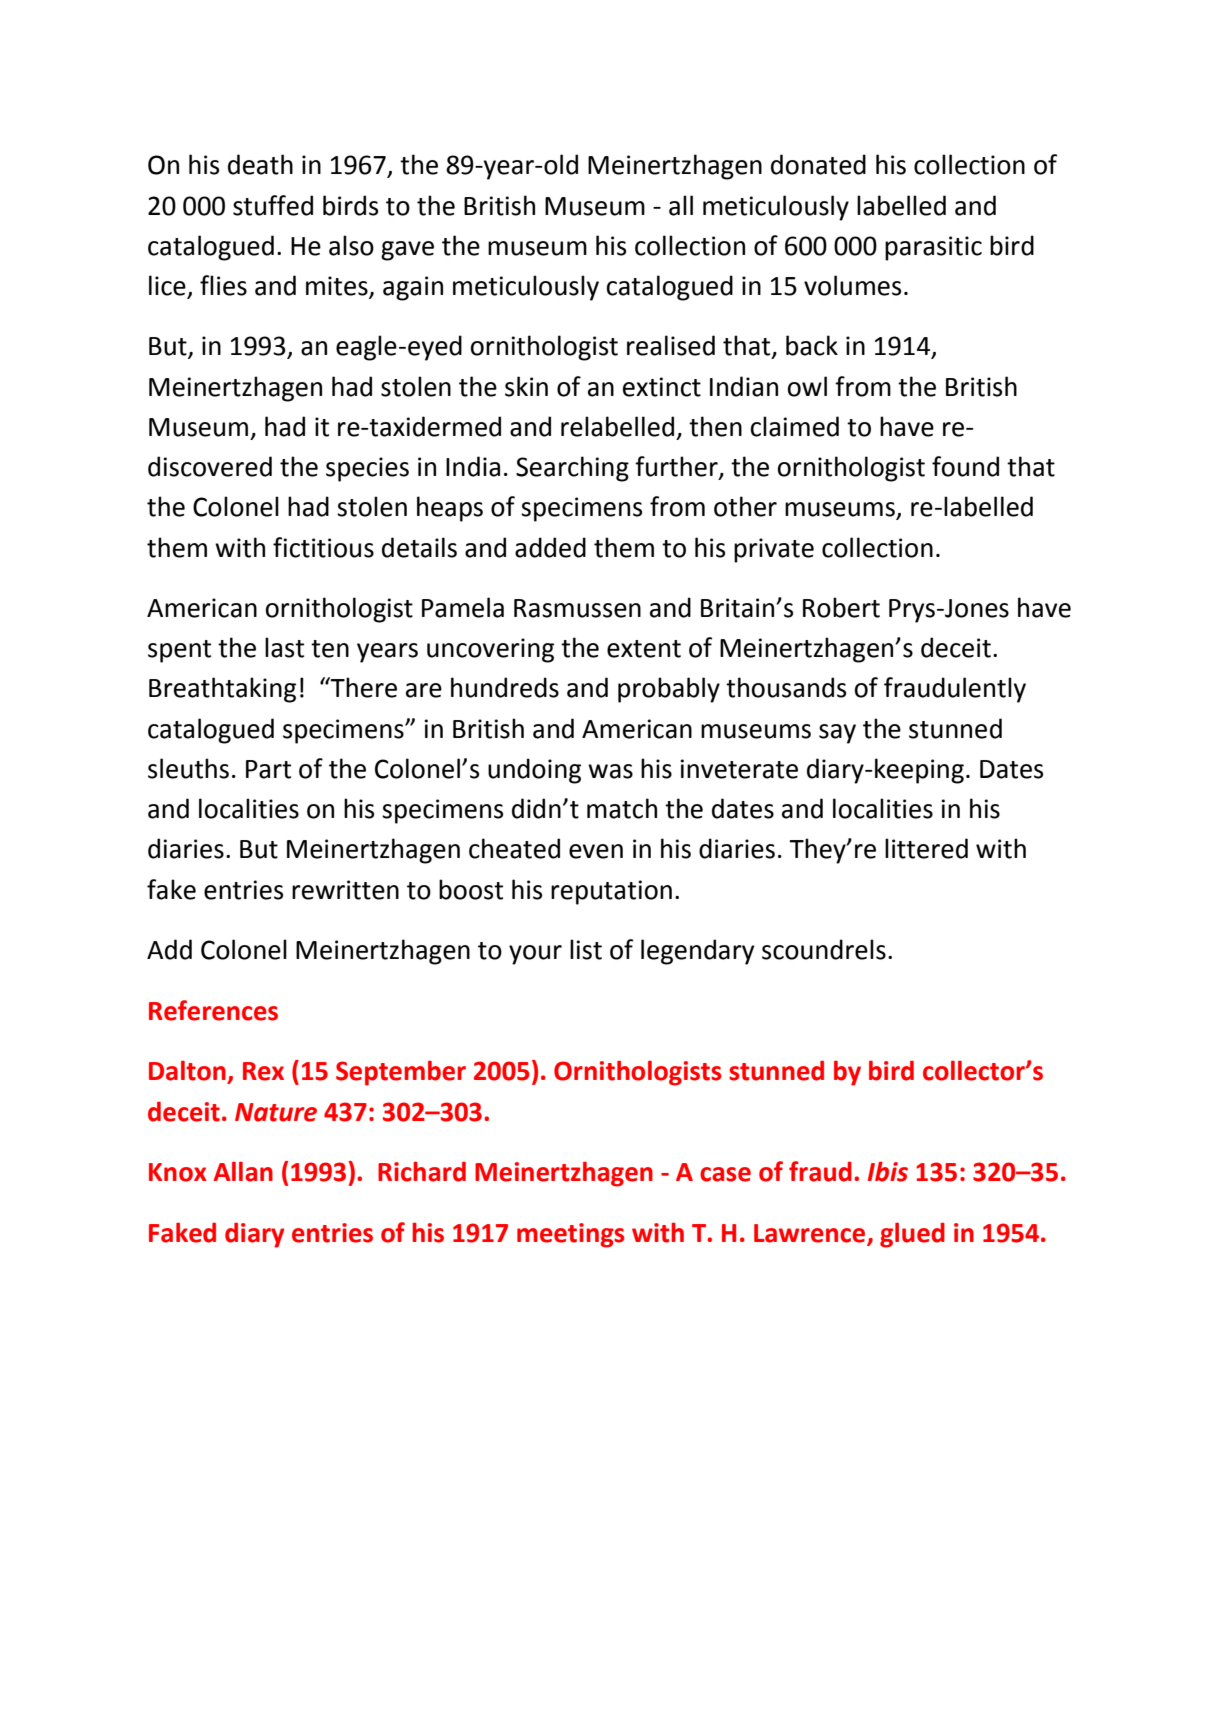  I want to click on Allan, so click(243, 1171).
